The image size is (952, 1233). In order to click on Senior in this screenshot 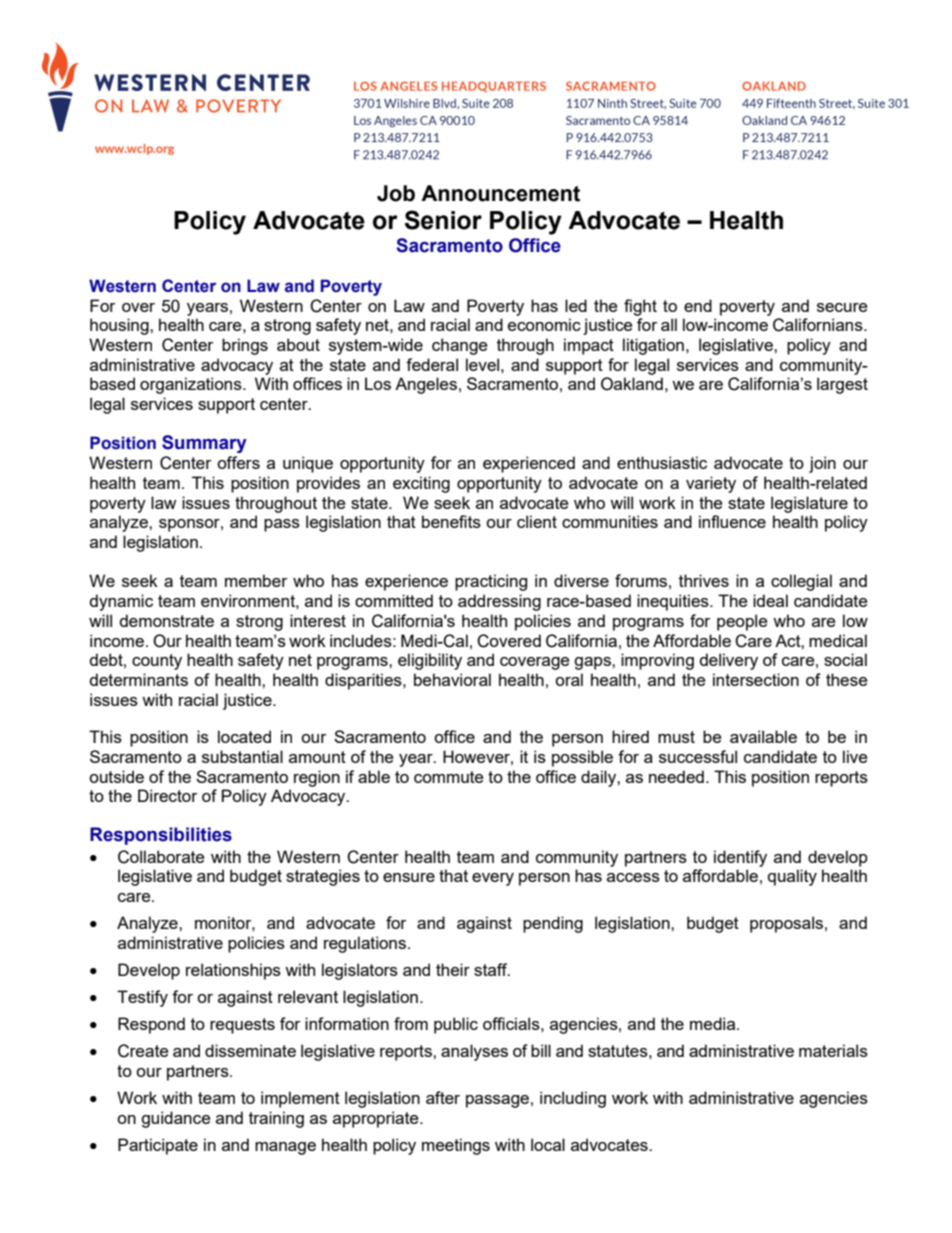, I will do `click(443, 220)`.
